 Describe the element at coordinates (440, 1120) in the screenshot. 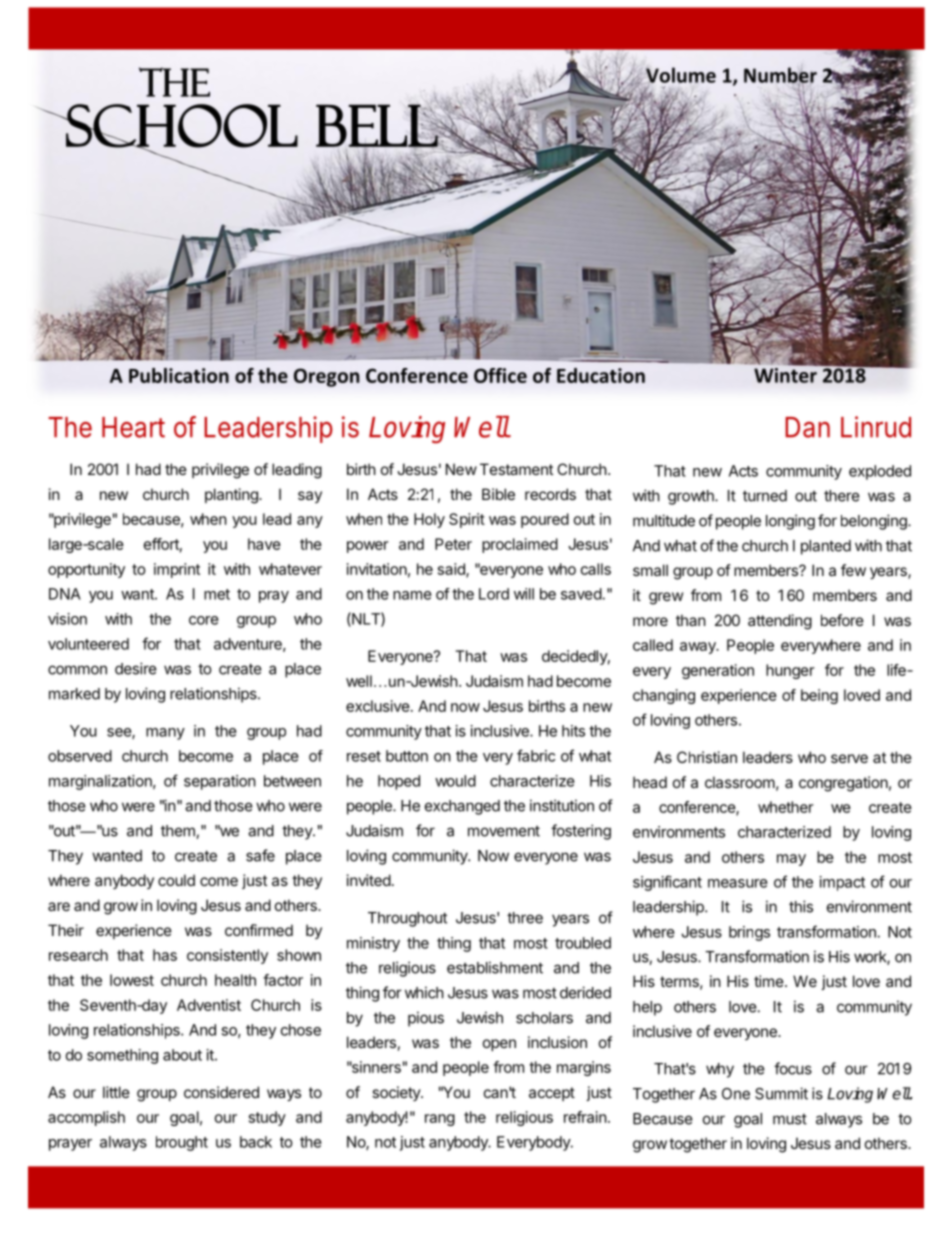

I see `rang` at that location.
